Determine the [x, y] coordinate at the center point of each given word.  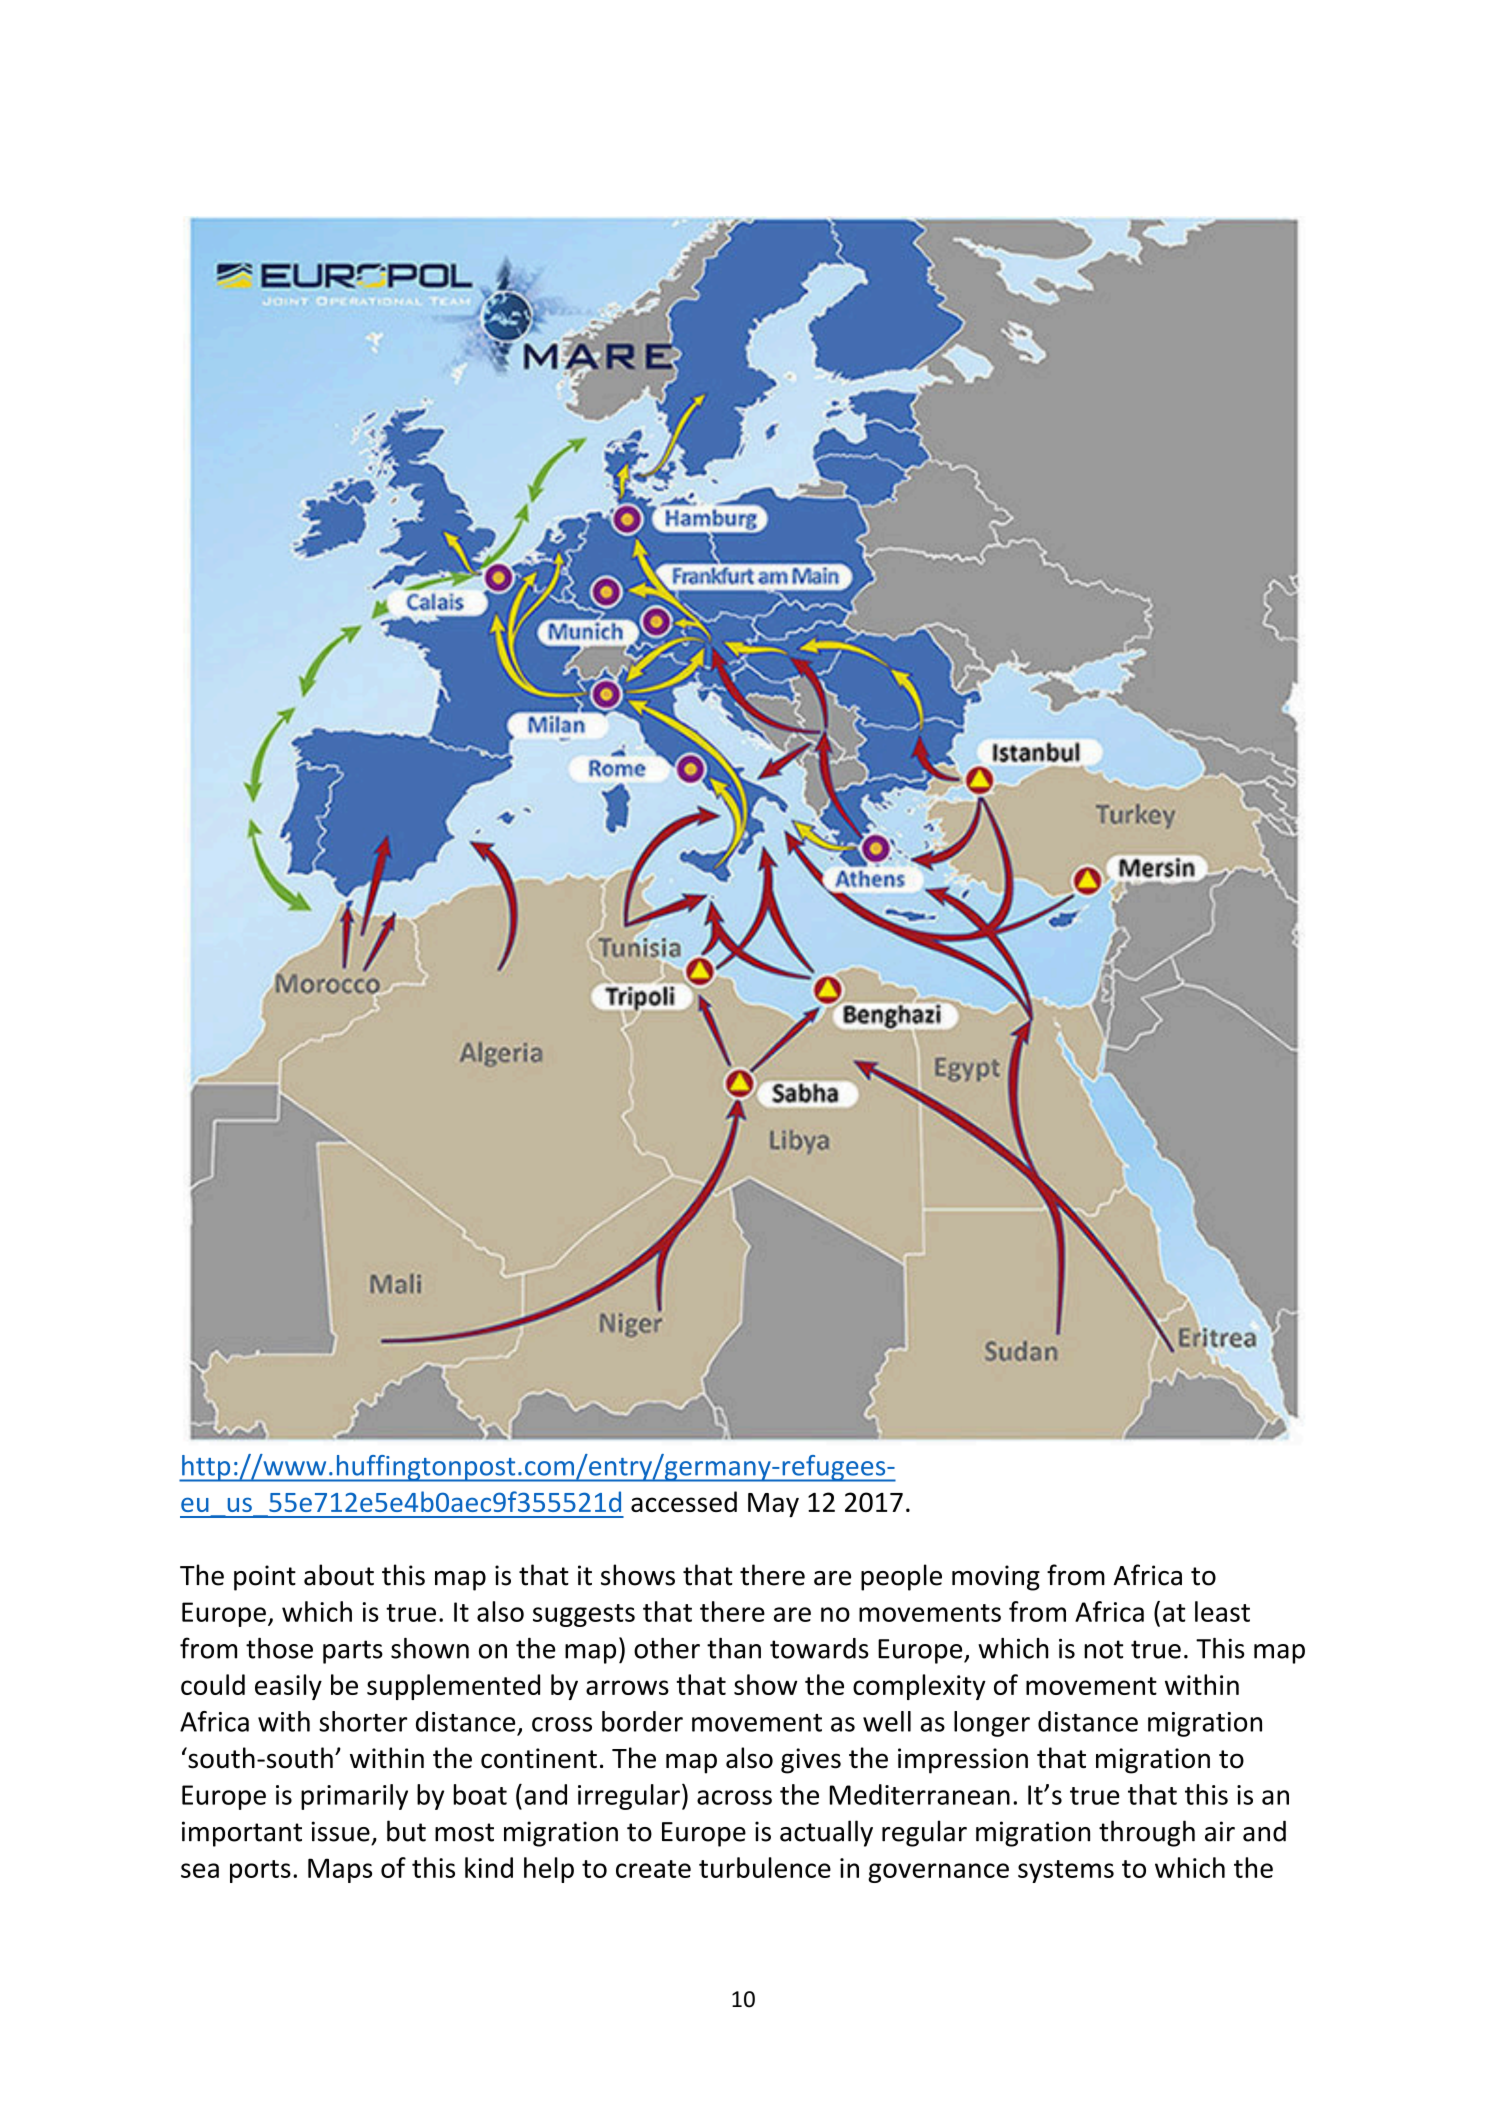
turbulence [765, 1867]
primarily [354, 1797]
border [642, 1721]
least [1222, 1611]
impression [963, 1761]
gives [811, 1761]
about [339, 1575]
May [773, 1505]
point [265, 1578]
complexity [919, 1687]
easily [288, 1687]
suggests [584, 1615]
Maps [340, 1870]
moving [996, 1578]
